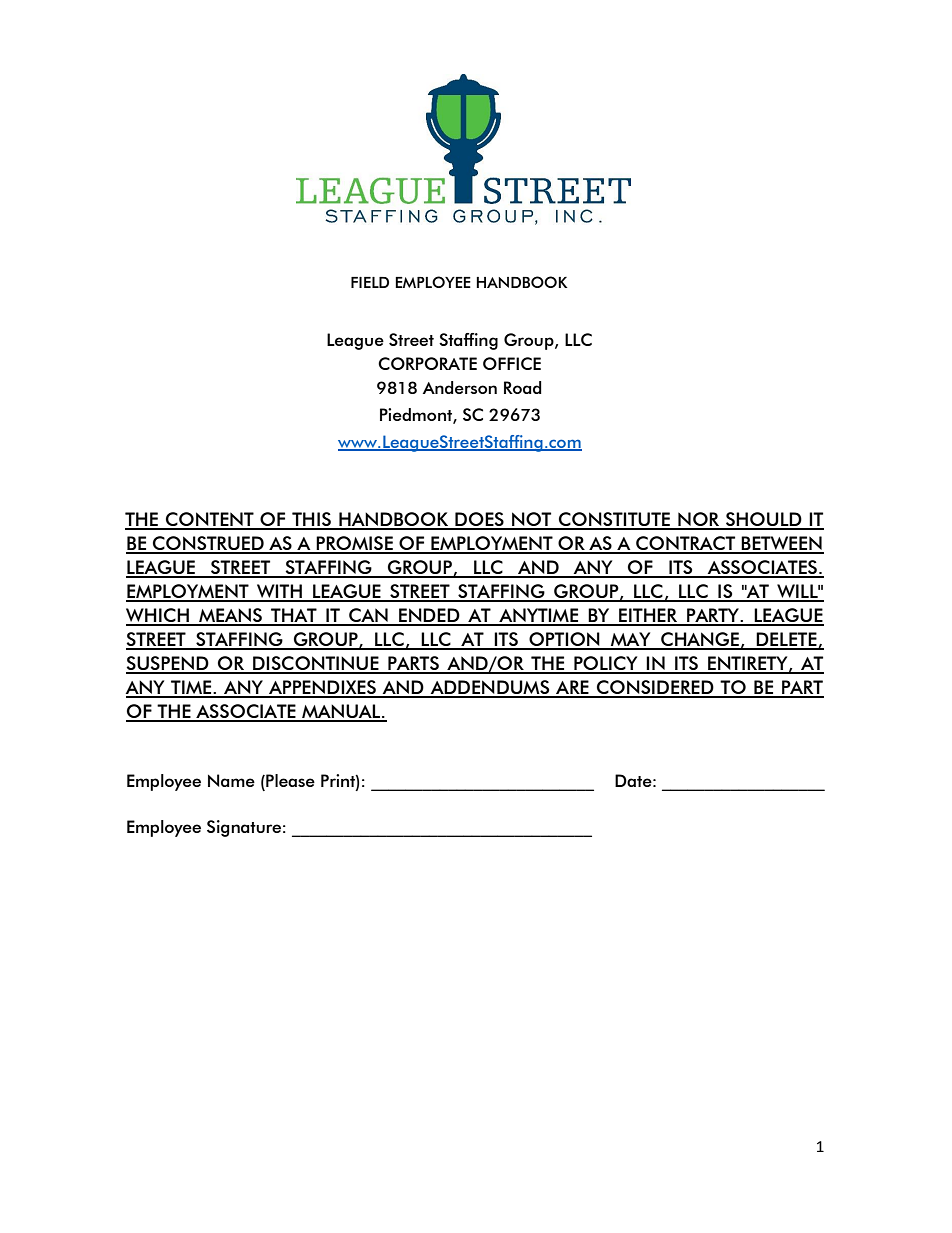 The image size is (952, 1233). Describe the element at coordinates (460, 387) in the screenshot. I see `Anderson` at that location.
